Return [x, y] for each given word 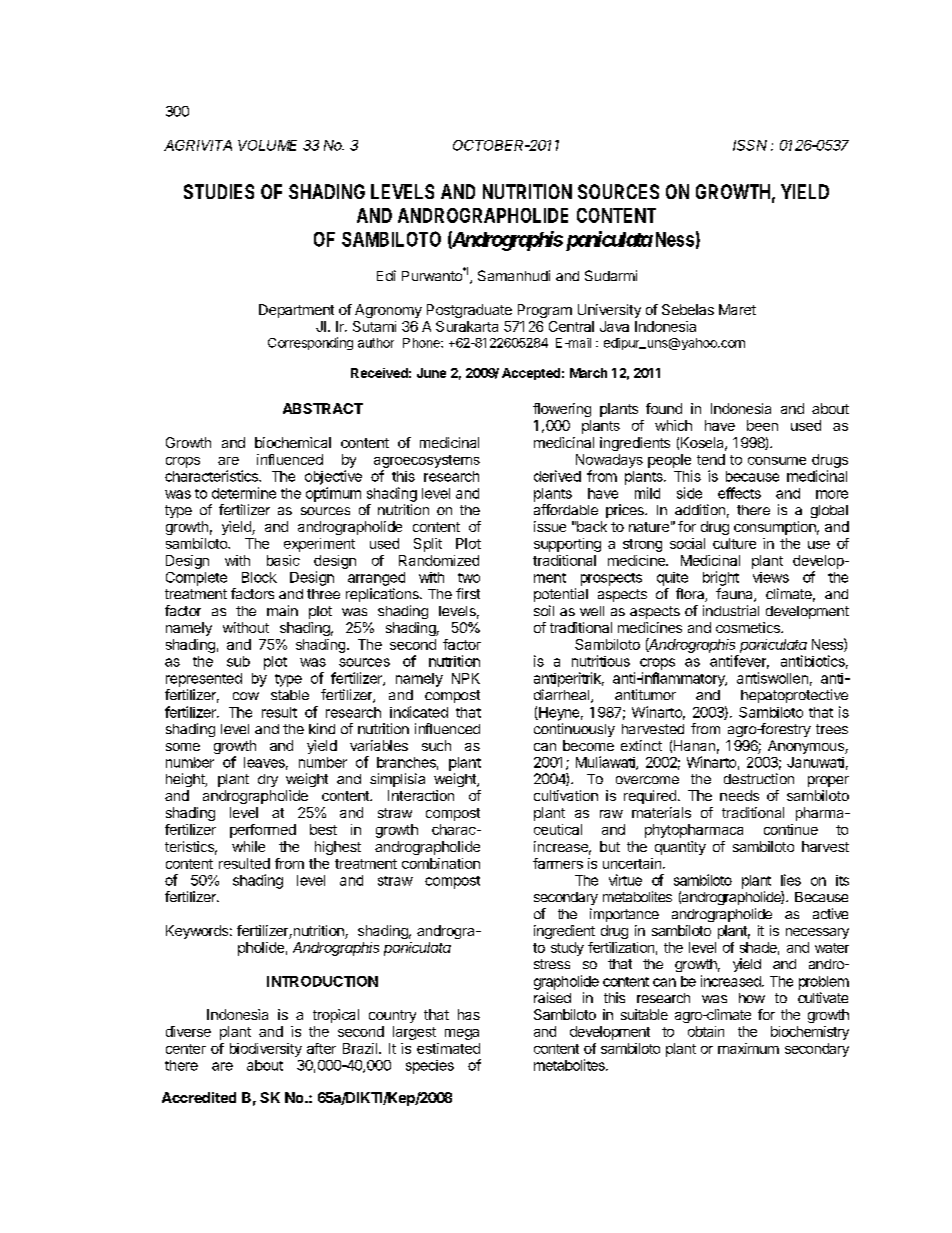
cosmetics [749, 627]
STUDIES [219, 191]
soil [544, 610]
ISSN [750, 145]
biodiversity [266, 1050]
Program [545, 311]
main [282, 610]
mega [462, 1034]
